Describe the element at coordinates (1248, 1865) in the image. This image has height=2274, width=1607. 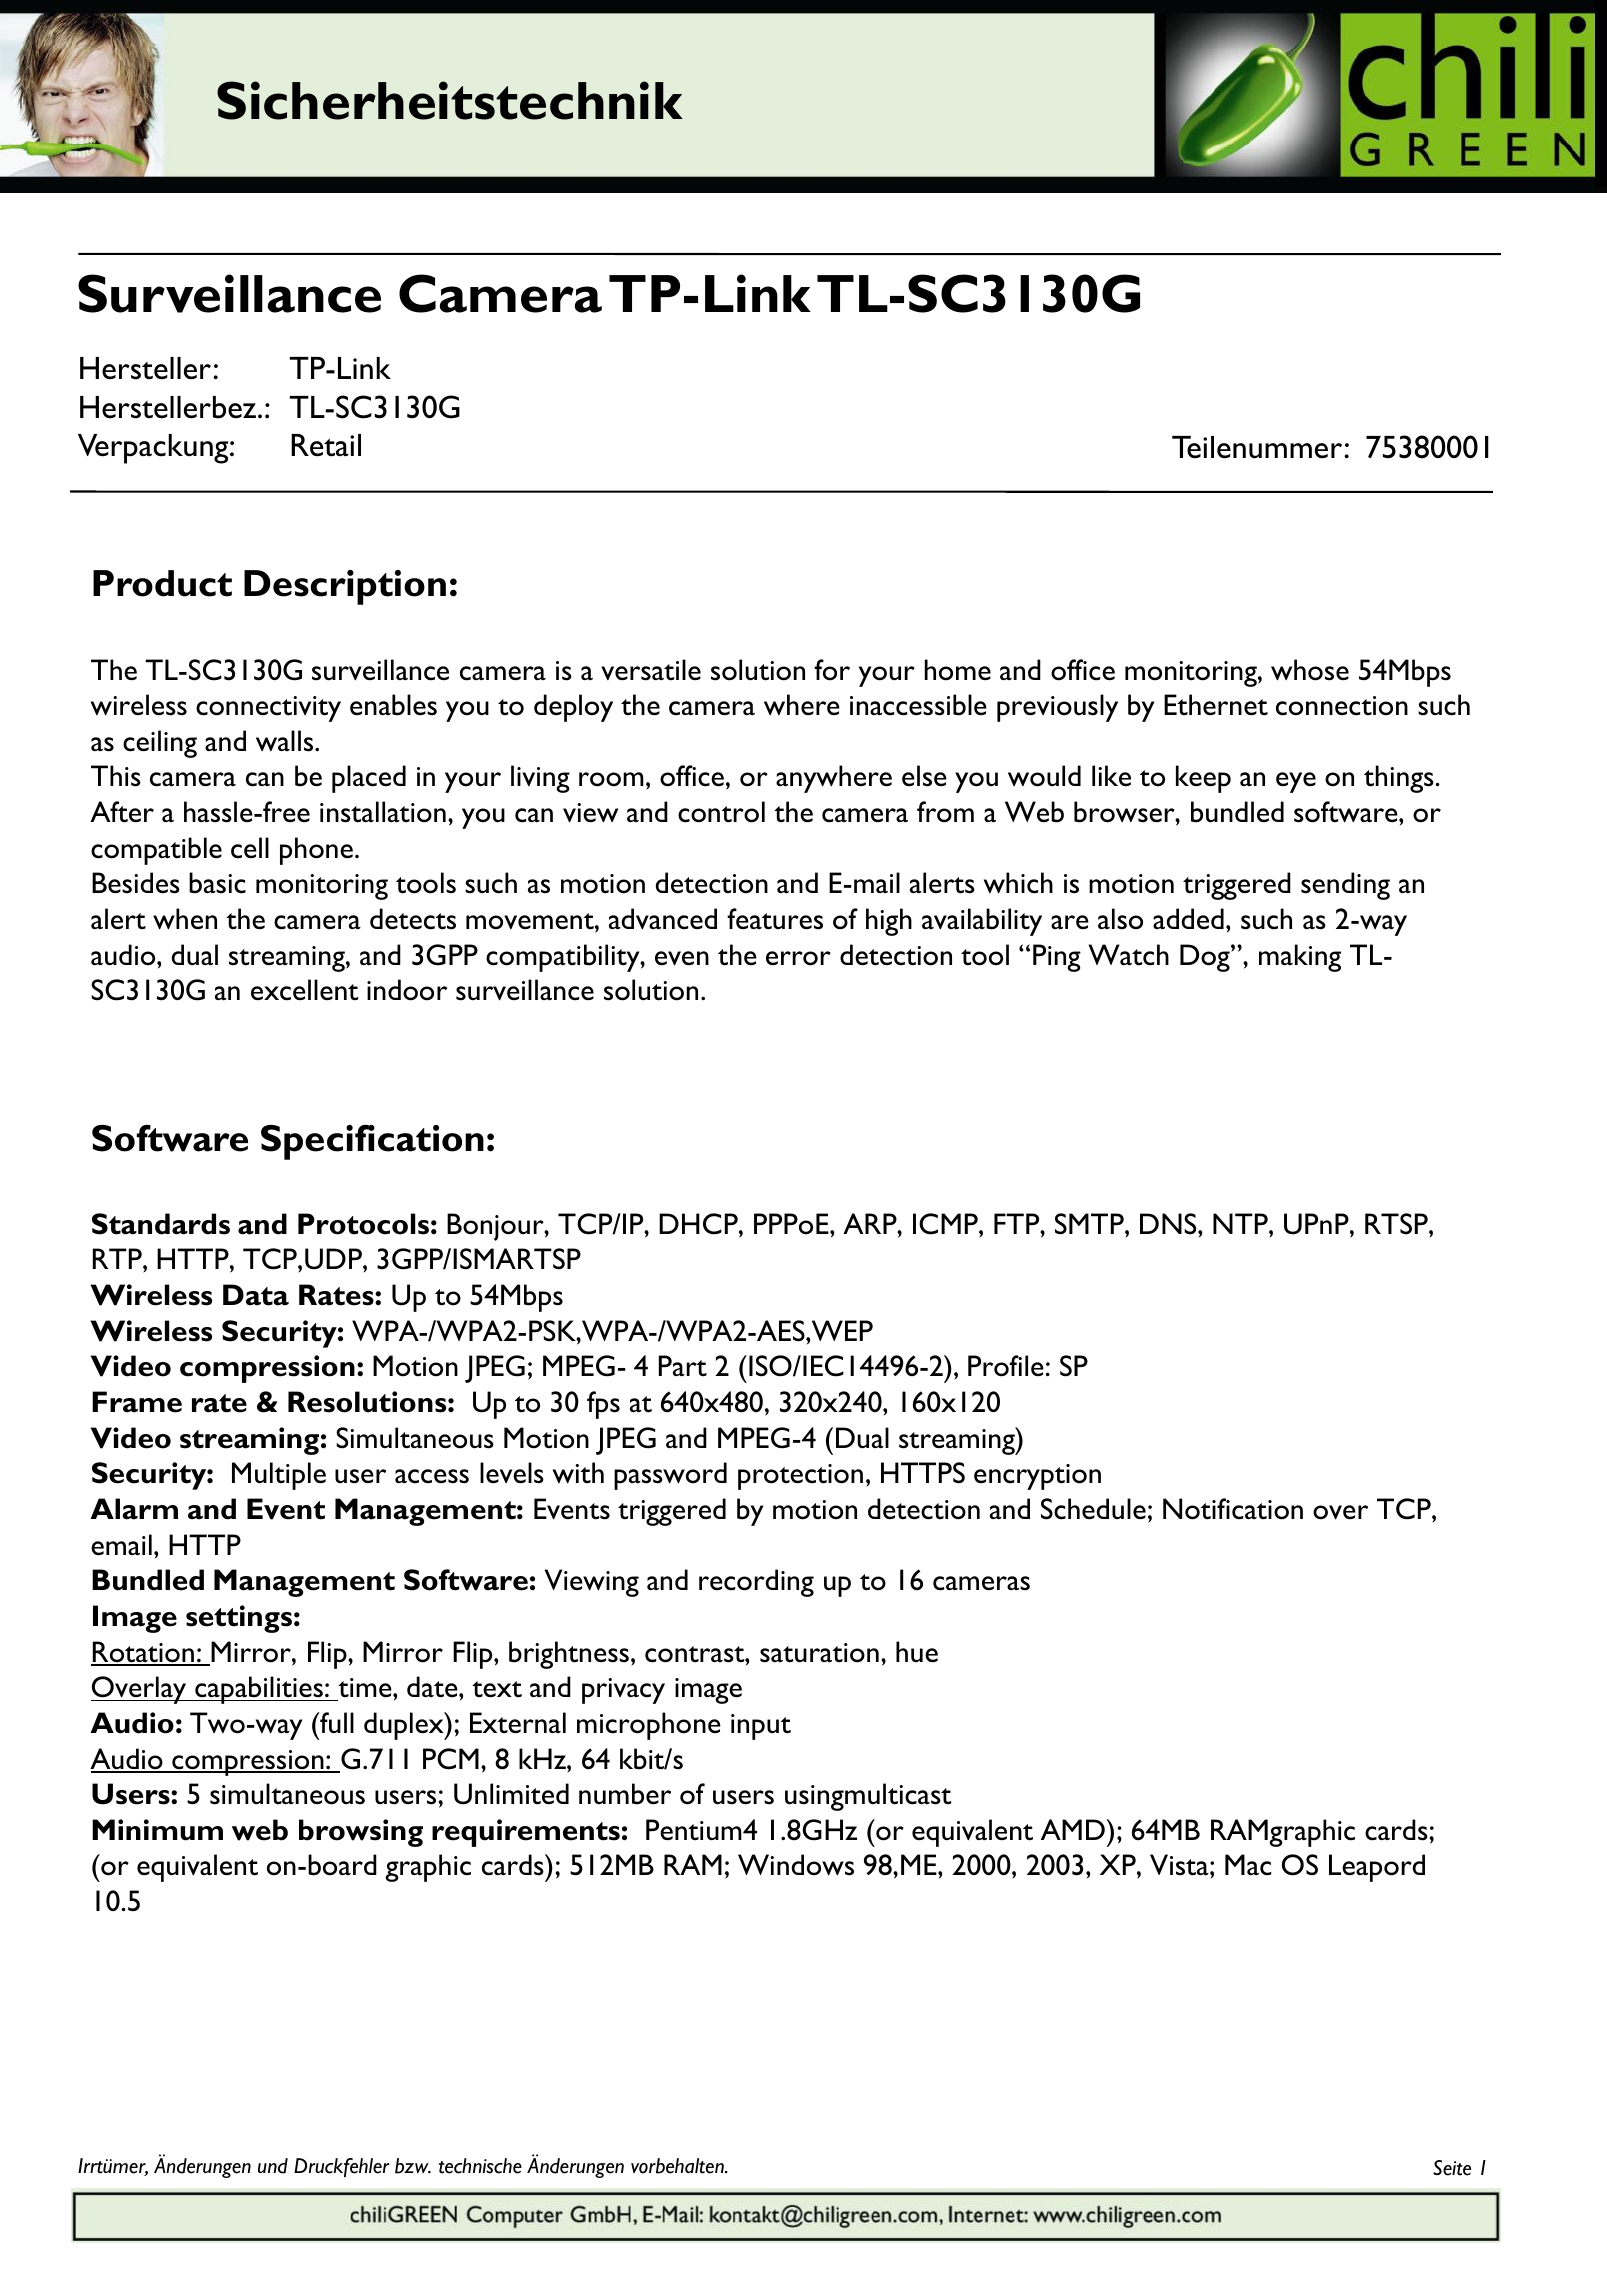
I see `Mac` at that location.
